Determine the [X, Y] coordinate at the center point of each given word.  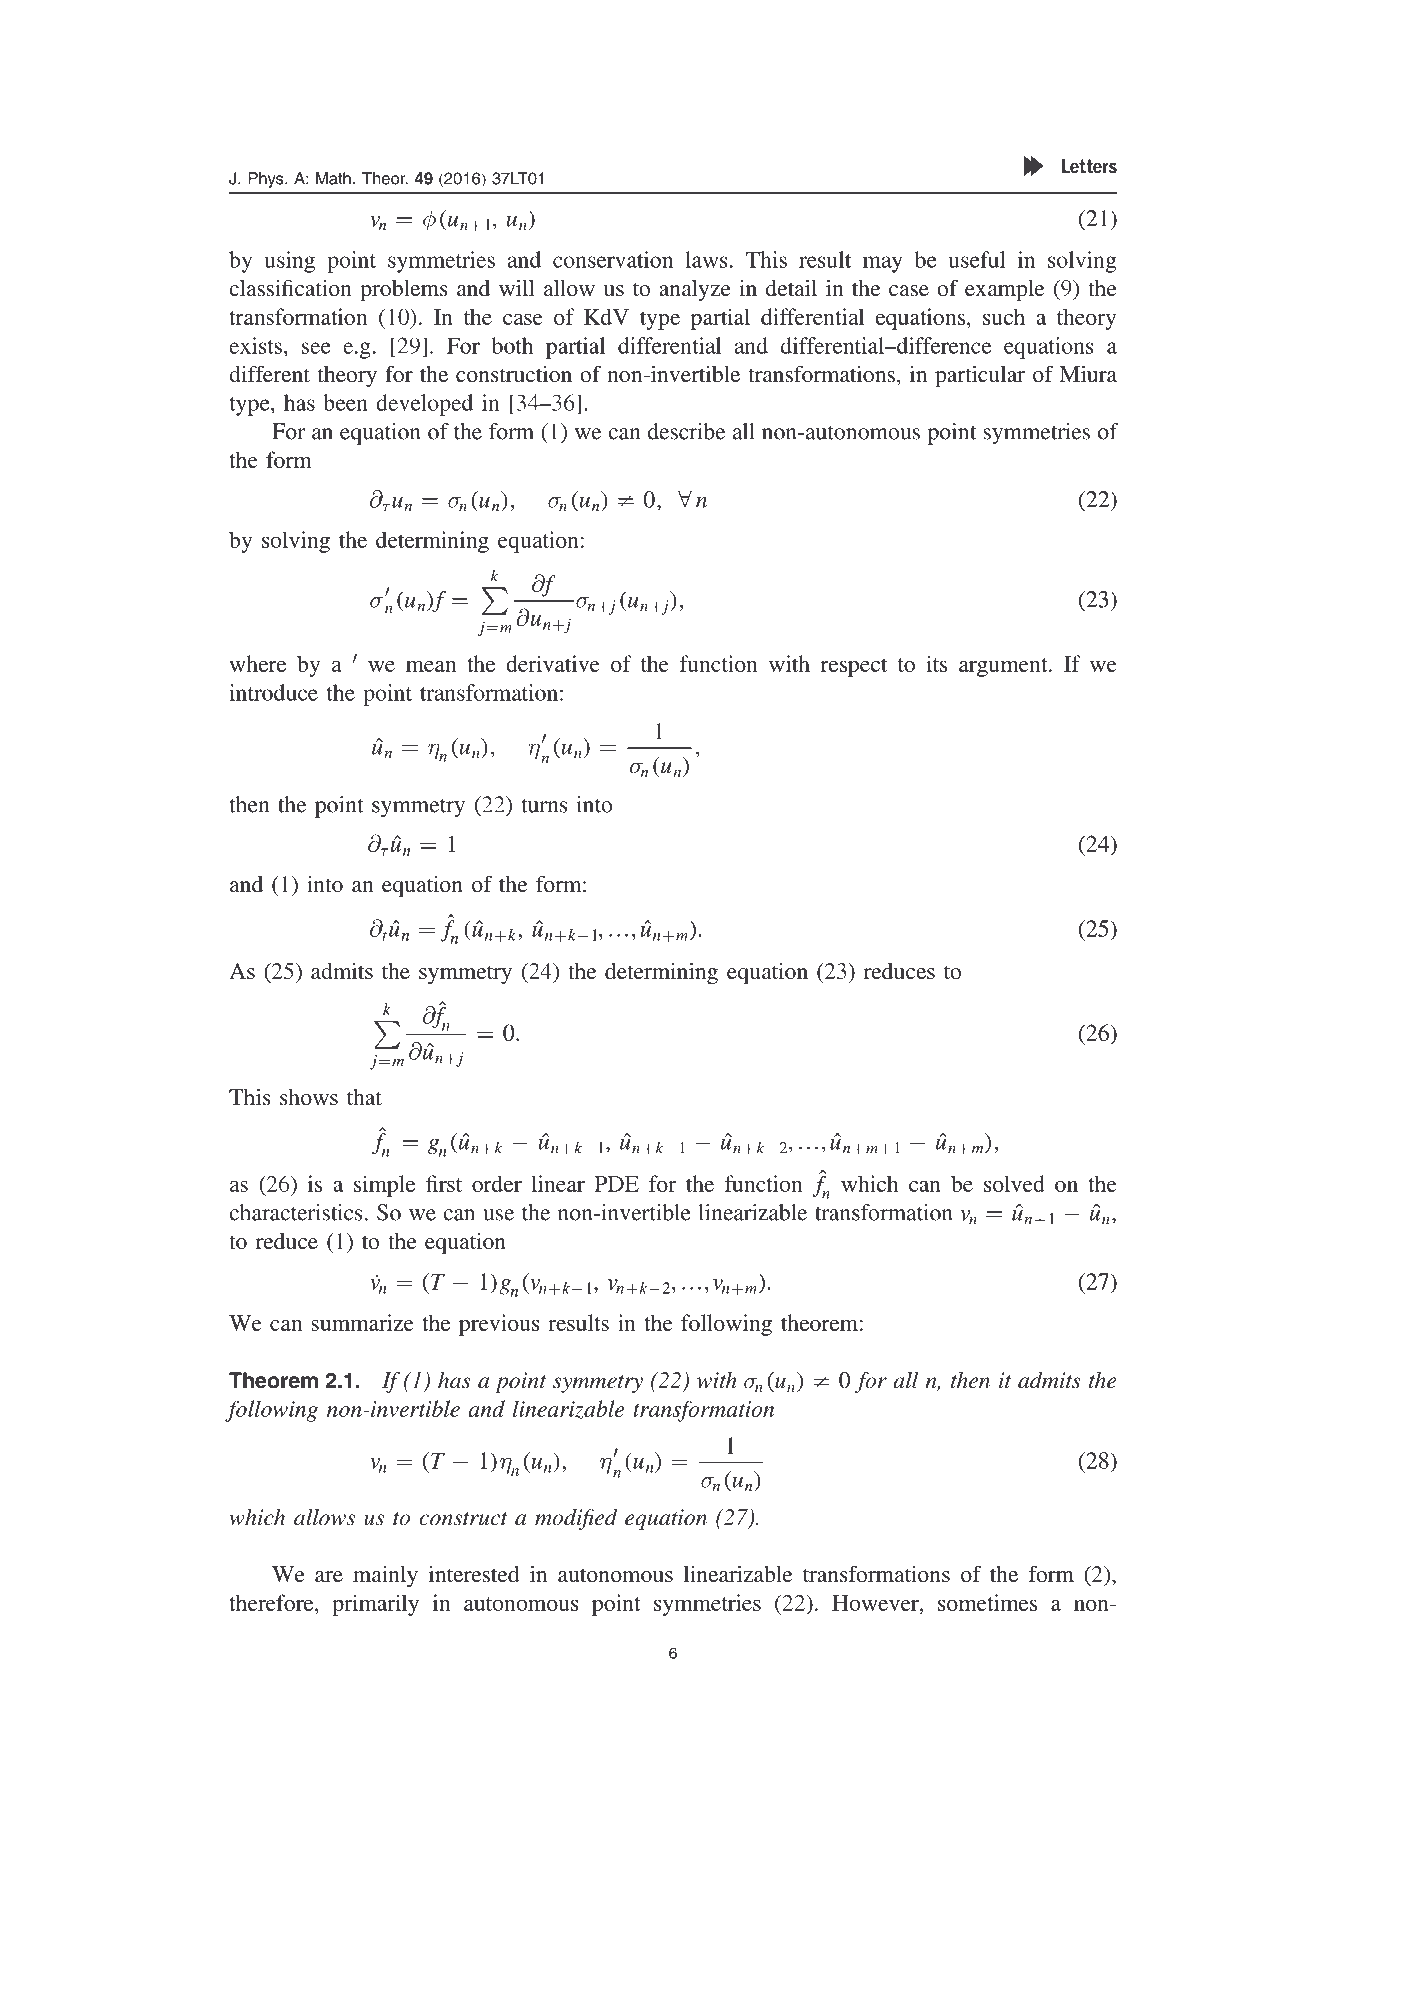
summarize [363, 1322]
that [364, 1097]
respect [854, 667]
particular [980, 376]
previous [499, 1325]
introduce [273, 692]
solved [1014, 1183]
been [345, 402]
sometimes [987, 1602]
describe [686, 431]
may [882, 264]
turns [545, 806]
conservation [613, 259]
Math [333, 178]
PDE [617, 1184]
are [329, 1576]
